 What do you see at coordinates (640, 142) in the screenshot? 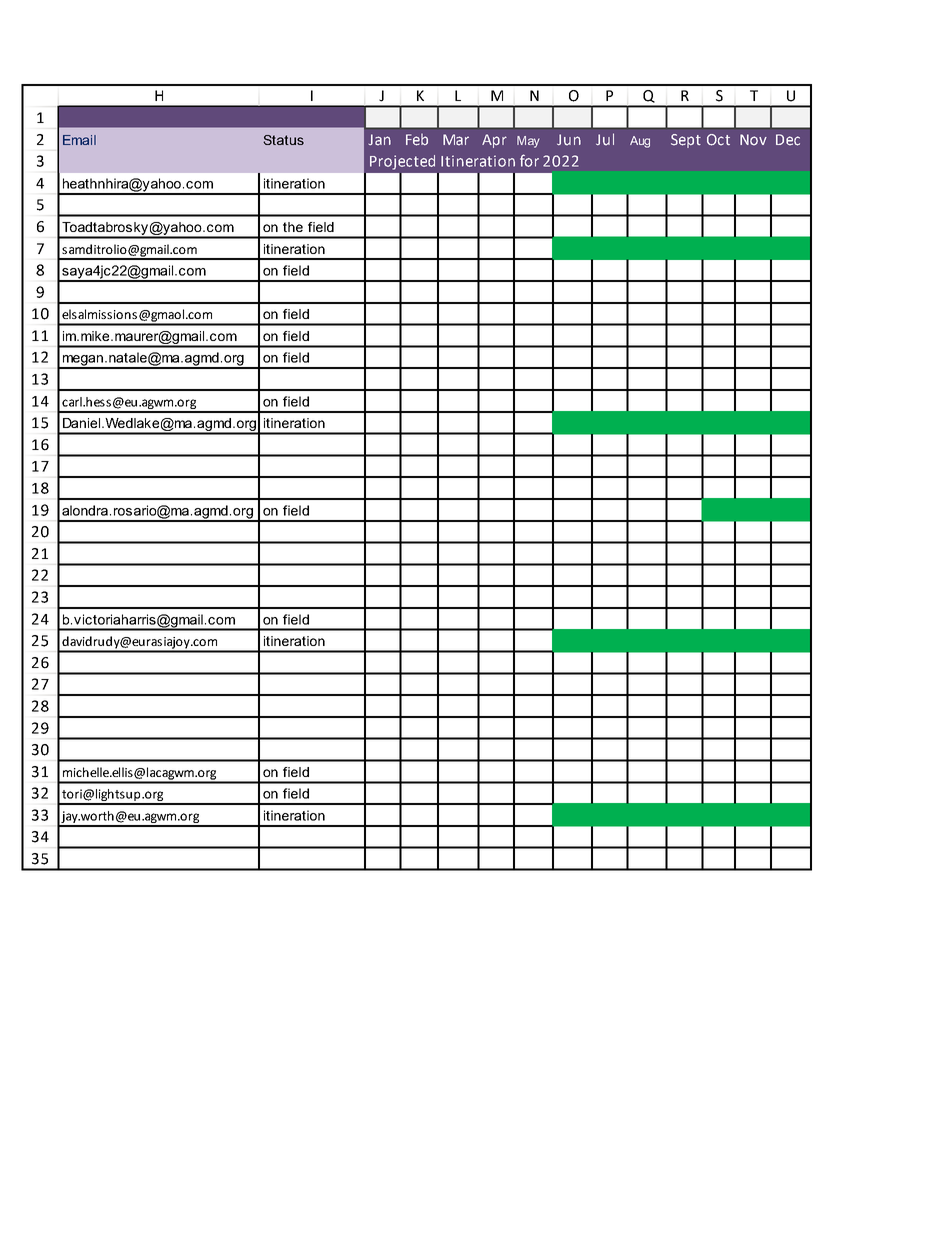
I see `Aug` at bounding box center [640, 142].
